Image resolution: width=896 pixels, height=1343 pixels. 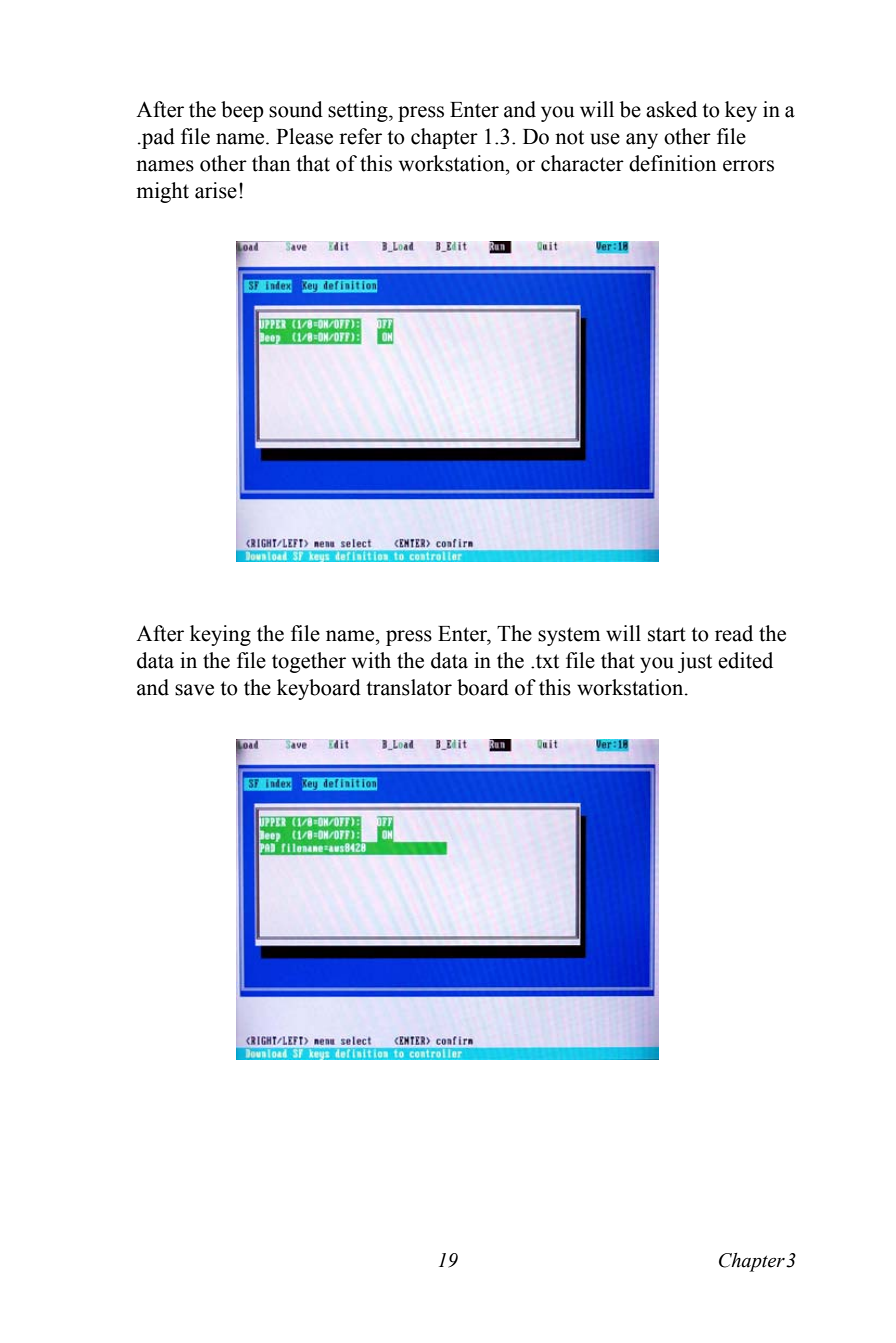 I want to click on start, so click(x=667, y=634).
